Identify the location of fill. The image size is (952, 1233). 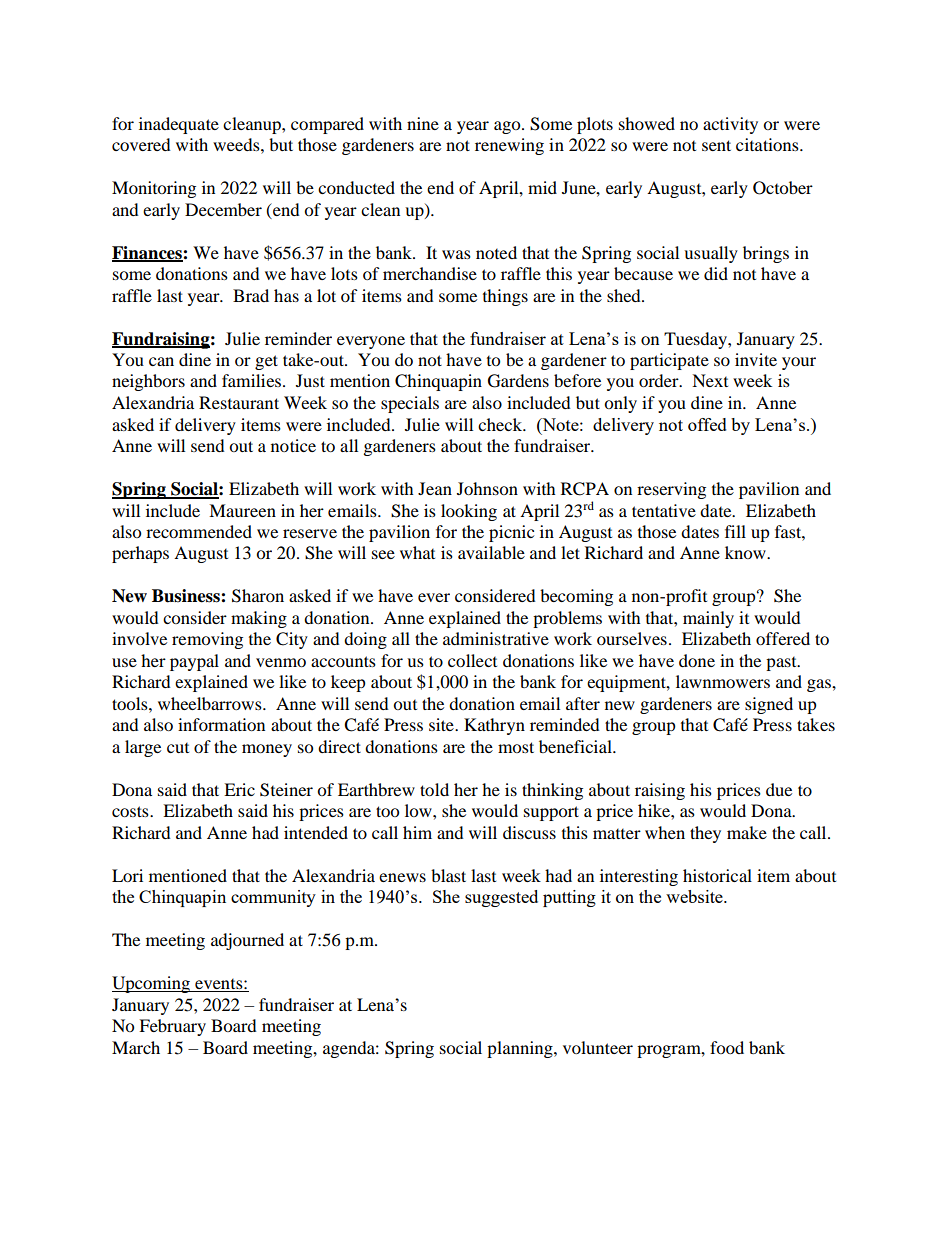
(735, 531).
